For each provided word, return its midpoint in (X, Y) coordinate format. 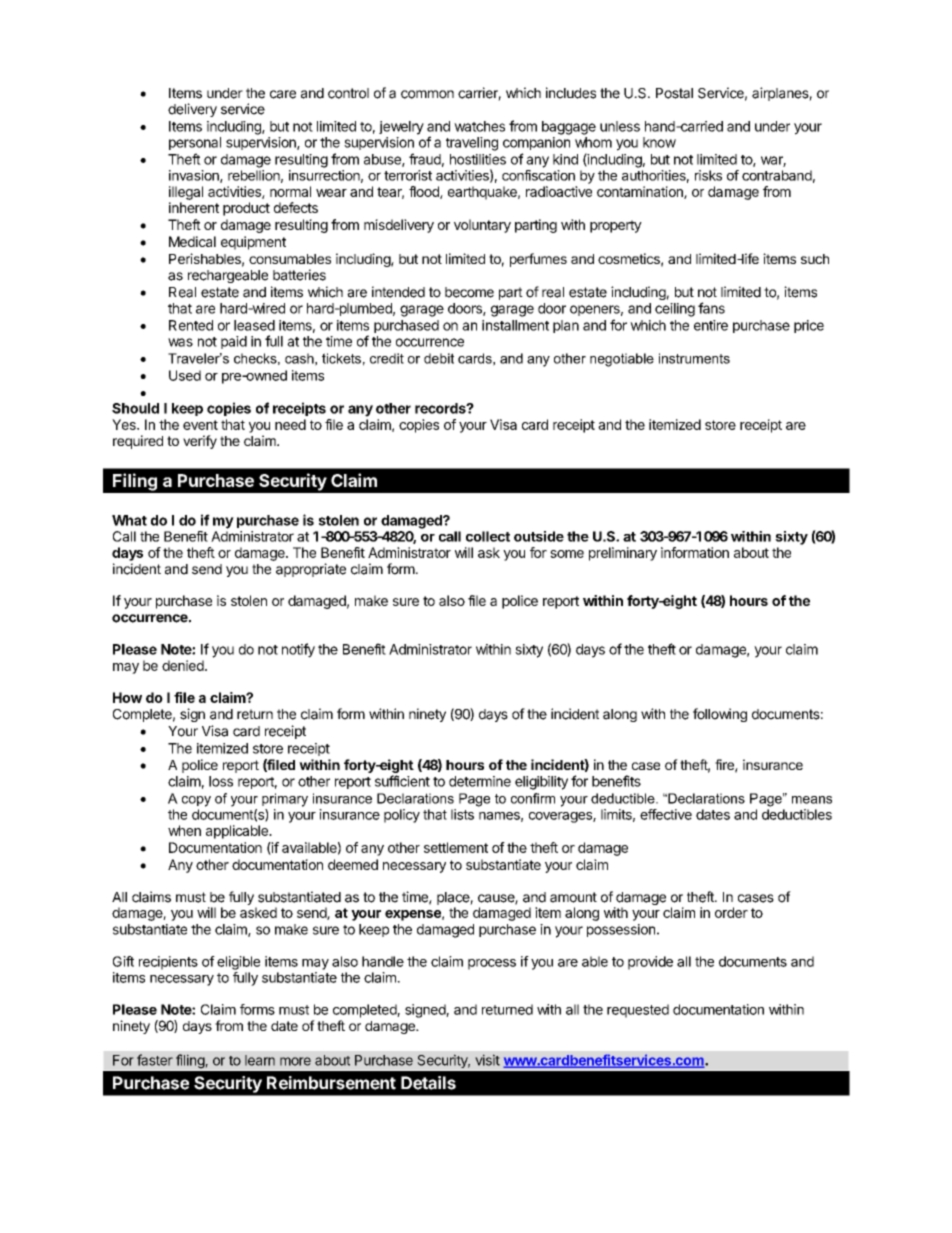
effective (666, 814)
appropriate (311, 570)
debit (439, 358)
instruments (694, 358)
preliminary (623, 554)
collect (488, 536)
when (184, 830)
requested (638, 1011)
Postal (674, 93)
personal (195, 143)
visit (487, 1060)
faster (155, 1060)
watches (479, 126)
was (180, 342)
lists (462, 814)
